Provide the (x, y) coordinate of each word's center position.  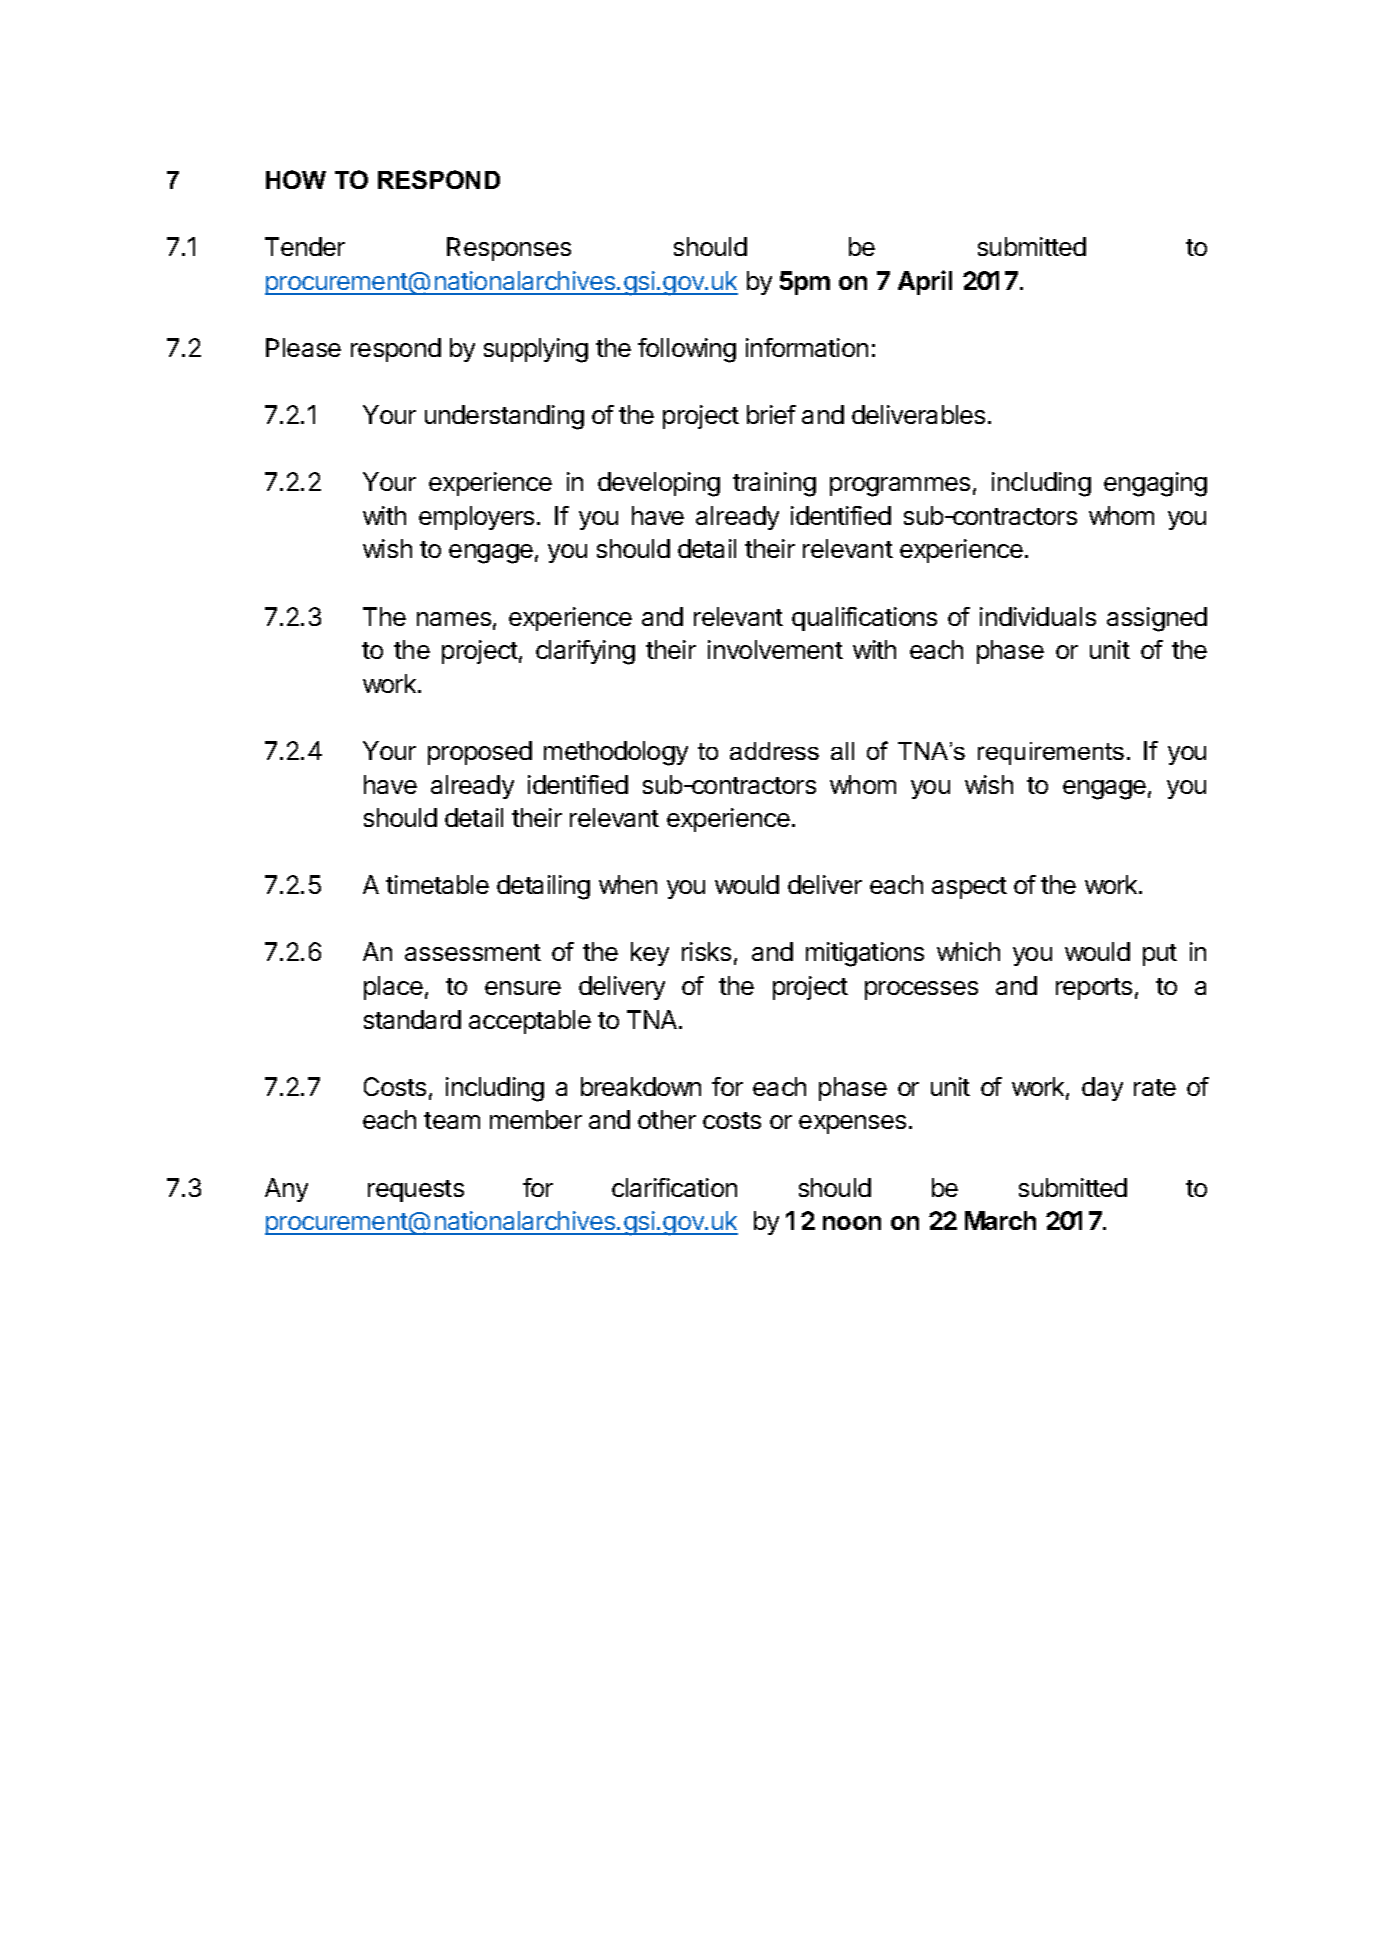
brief (771, 414)
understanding (504, 417)
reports (1094, 989)
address (774, 751)
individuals (1038, 616)
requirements (1051, 753)
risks (706, 951)
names (454, 619)
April (925, 282)
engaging (1155, 484)
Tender (305, 246)
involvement (775, 649)
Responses (509, 249)
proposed (480, 753)
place (393, 988)
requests (416, 1191)
